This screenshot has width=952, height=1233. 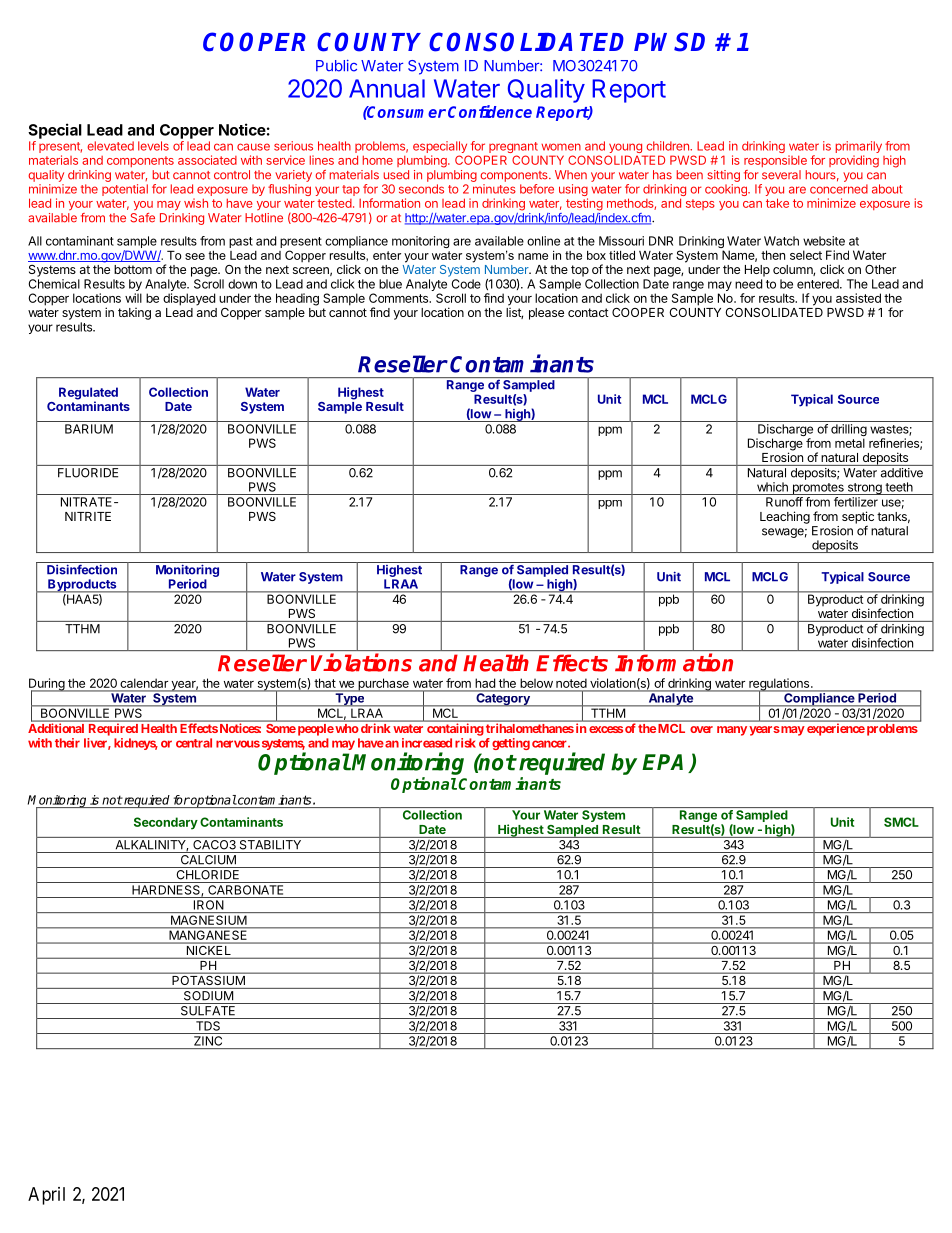 I want to click on risk, so click(x=465, y=743).
